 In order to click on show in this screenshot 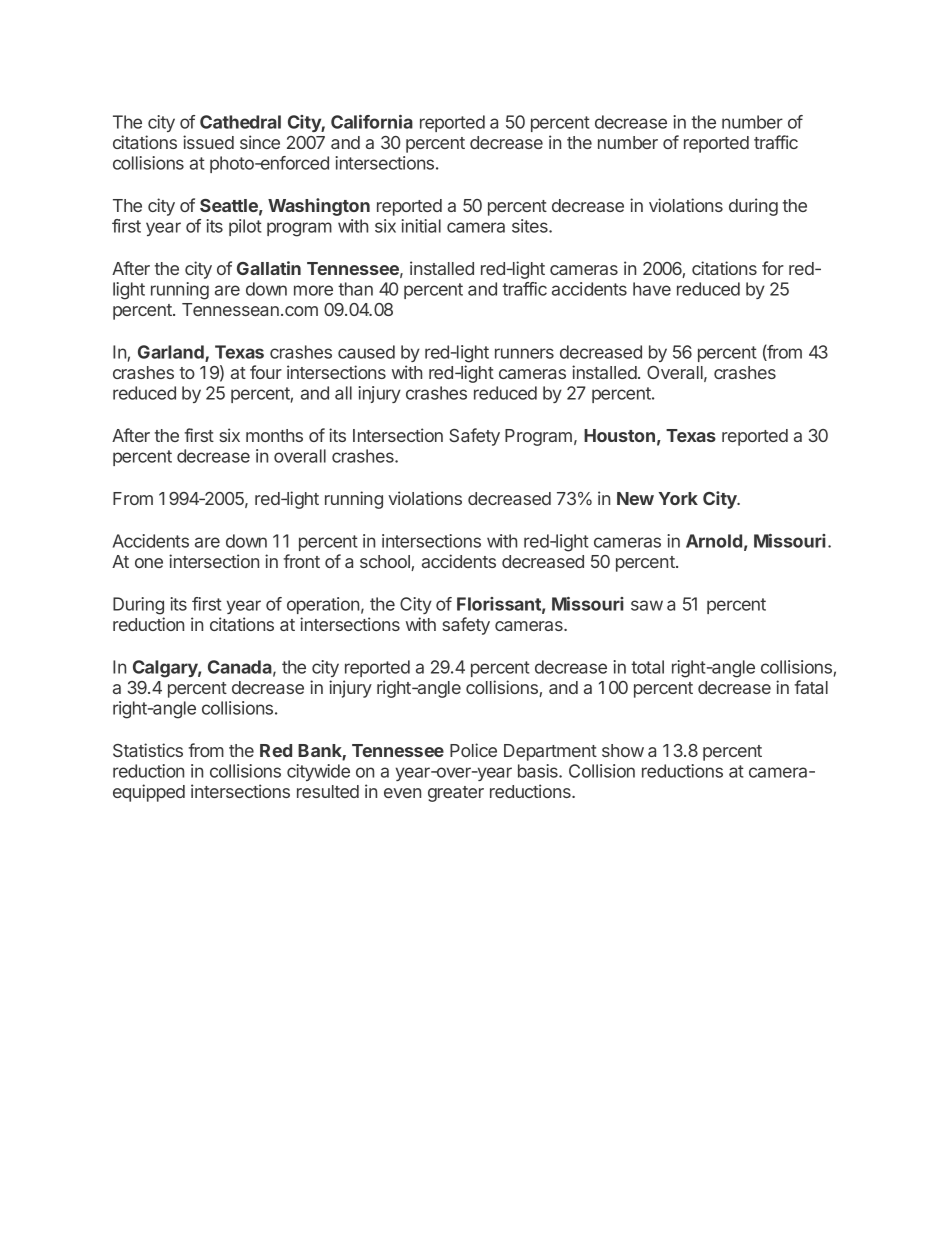, I will do `click(623, 750)`.
